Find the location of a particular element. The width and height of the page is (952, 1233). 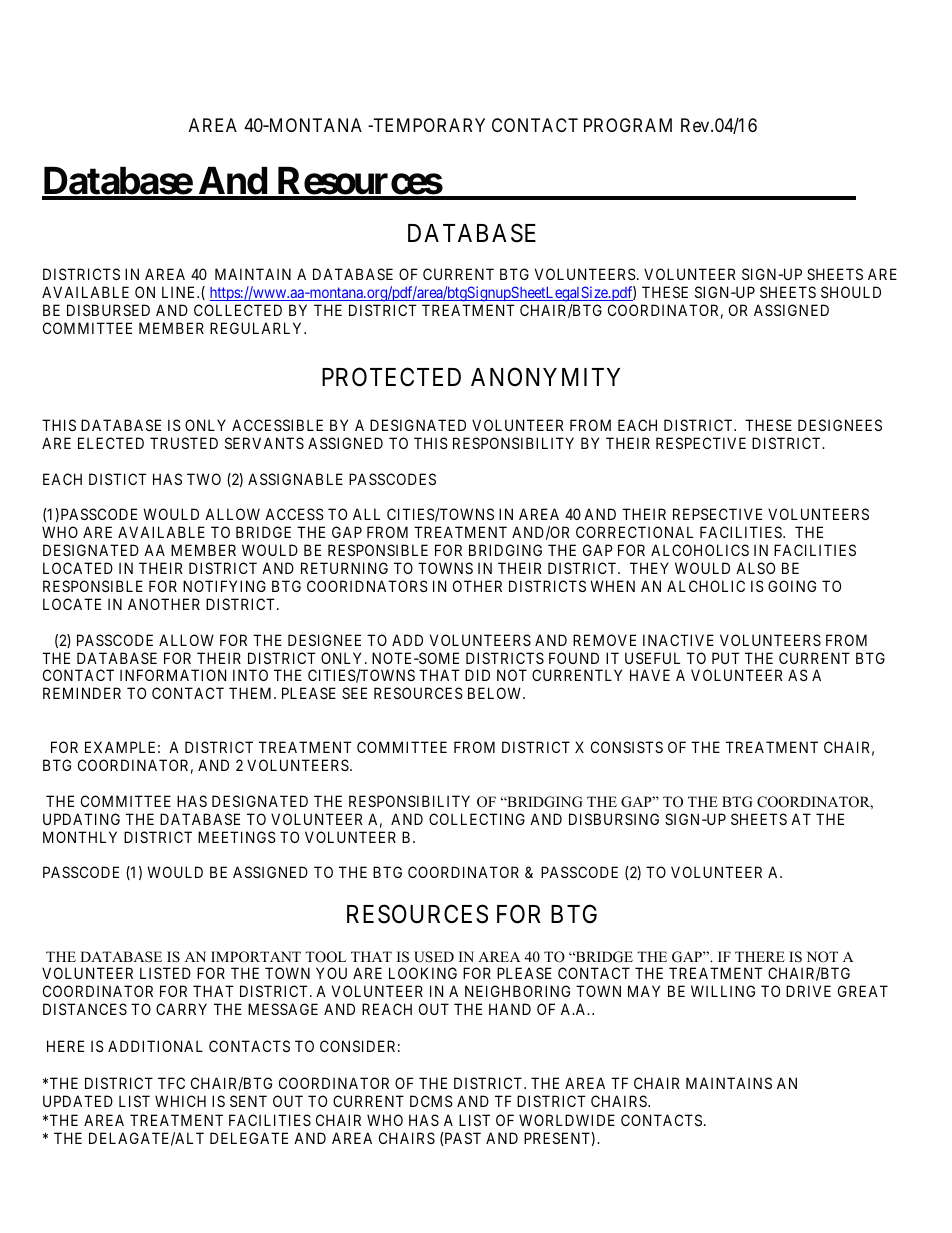

PUT is located at coordinates (726, 658).
